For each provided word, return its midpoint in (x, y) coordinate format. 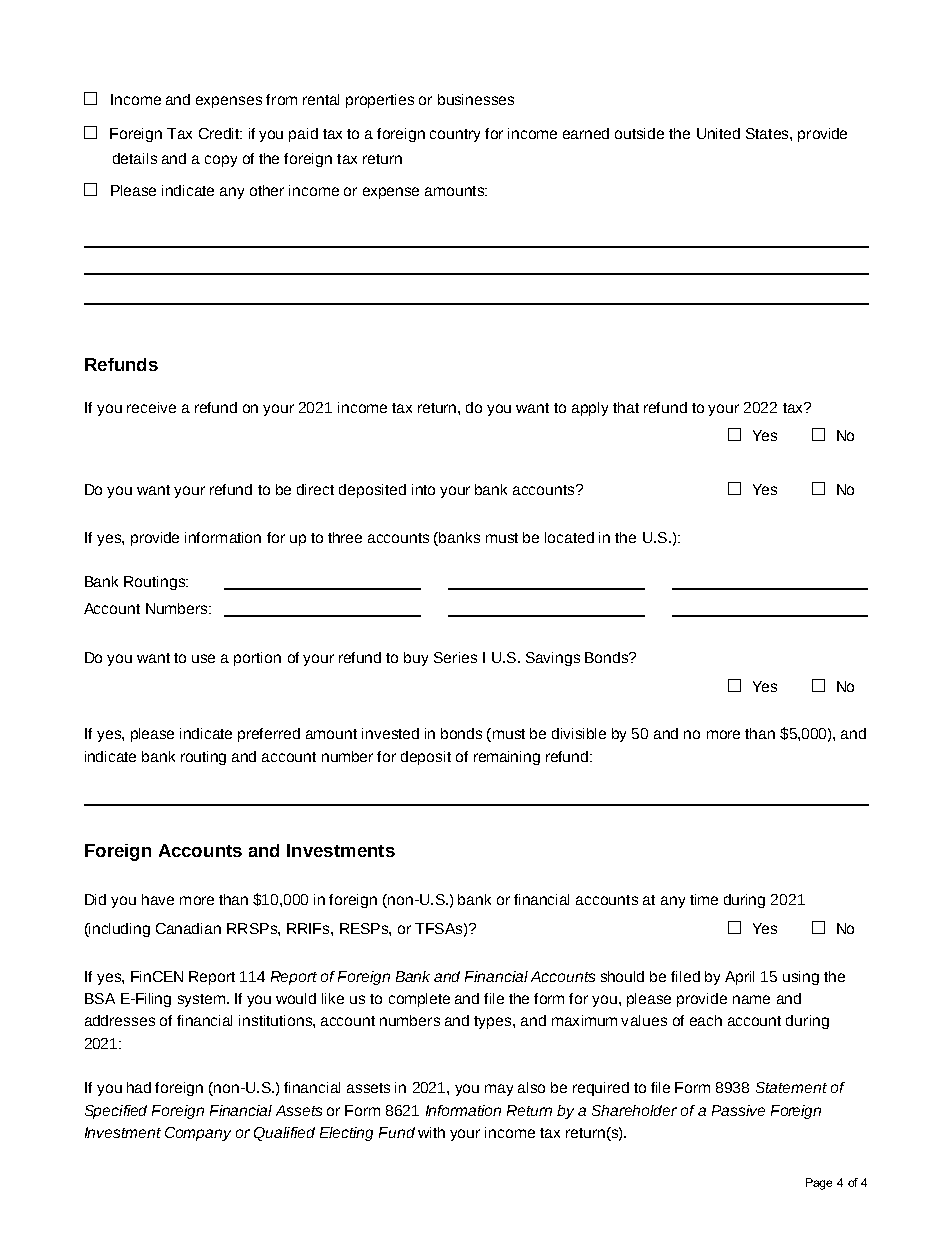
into (423, 489)
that (626, 407)
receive (151, 407)
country (455, 135)
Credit (220, 133)
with (431, 1132)
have (158, 899)
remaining (507, 758)
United (718, 133)
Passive (738, 1110)
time (704, 899)
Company (198, 1134)
